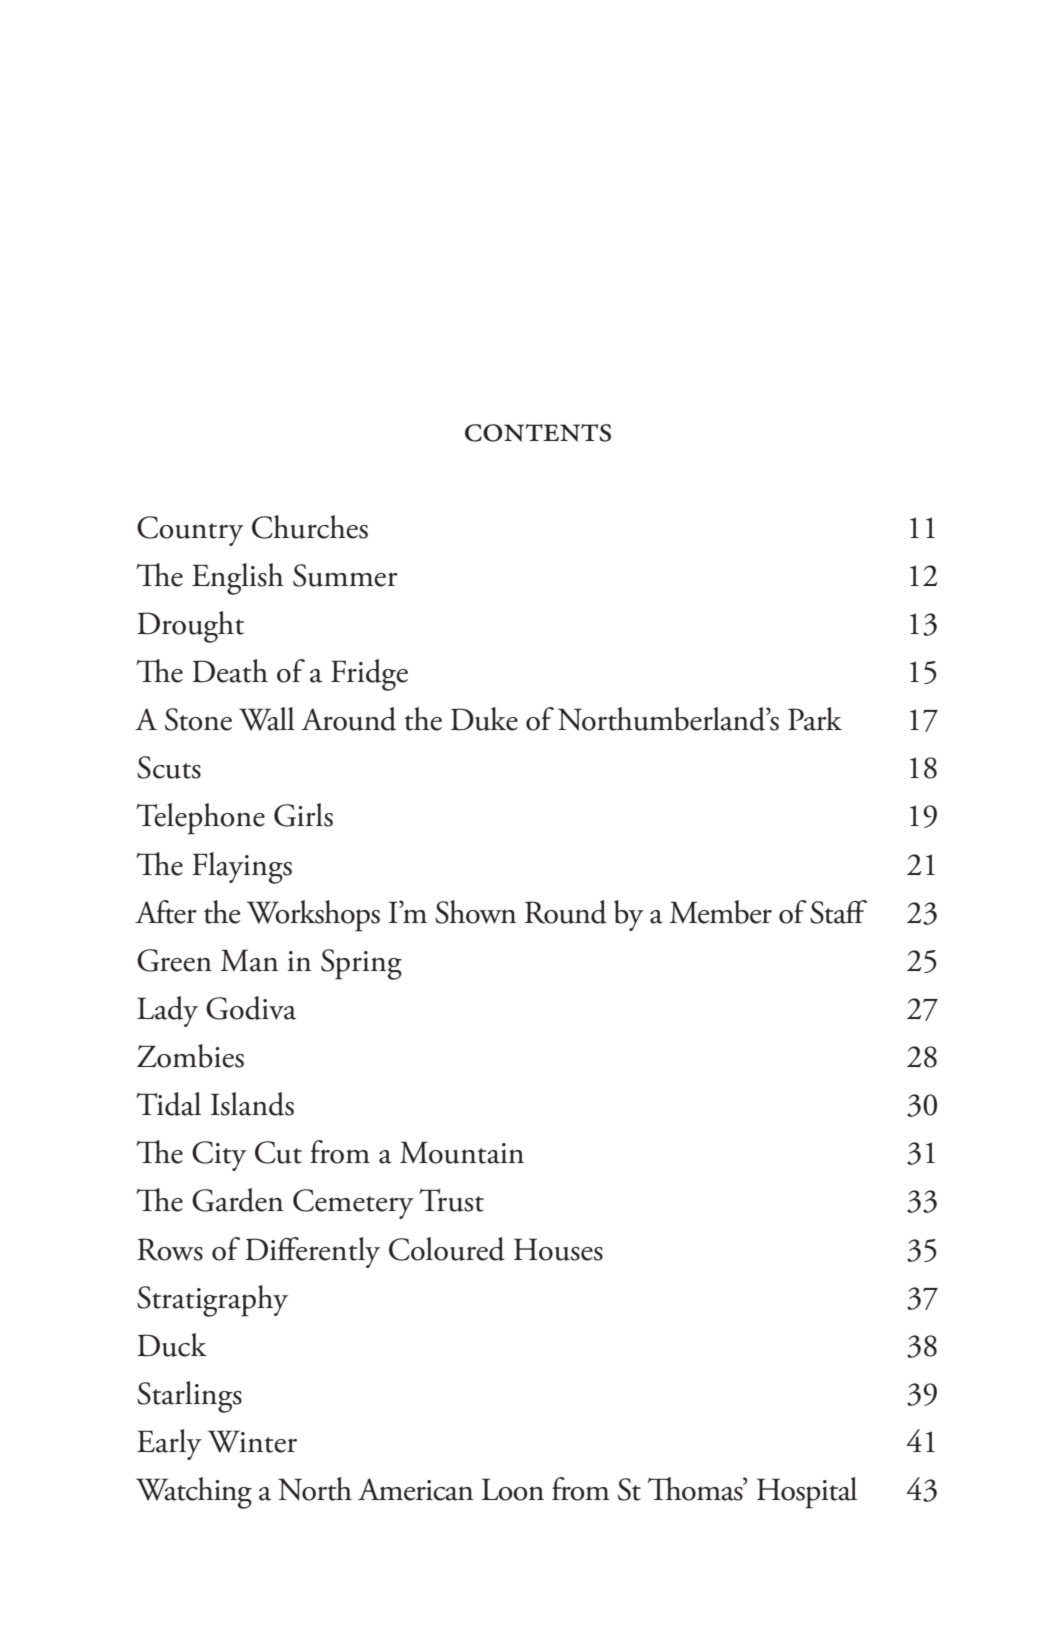 The image size is (1046, 1637). What do you see at coordinates (807, 1493) in the page?
I see `Hospital` at bounding box center [807, 1493].
